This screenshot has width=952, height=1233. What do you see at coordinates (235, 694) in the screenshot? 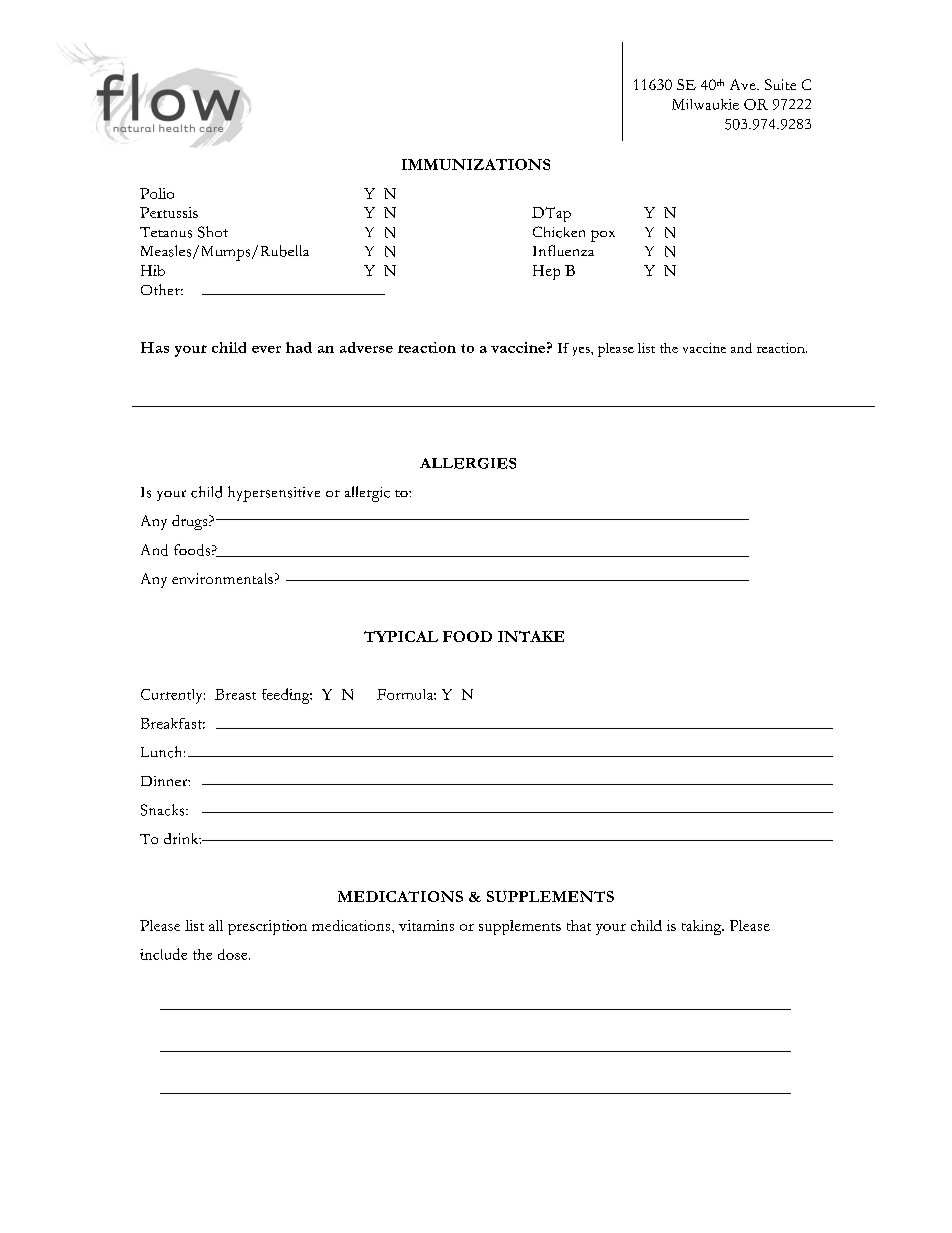
I see `Breast` at bounding box center [235, 694].
